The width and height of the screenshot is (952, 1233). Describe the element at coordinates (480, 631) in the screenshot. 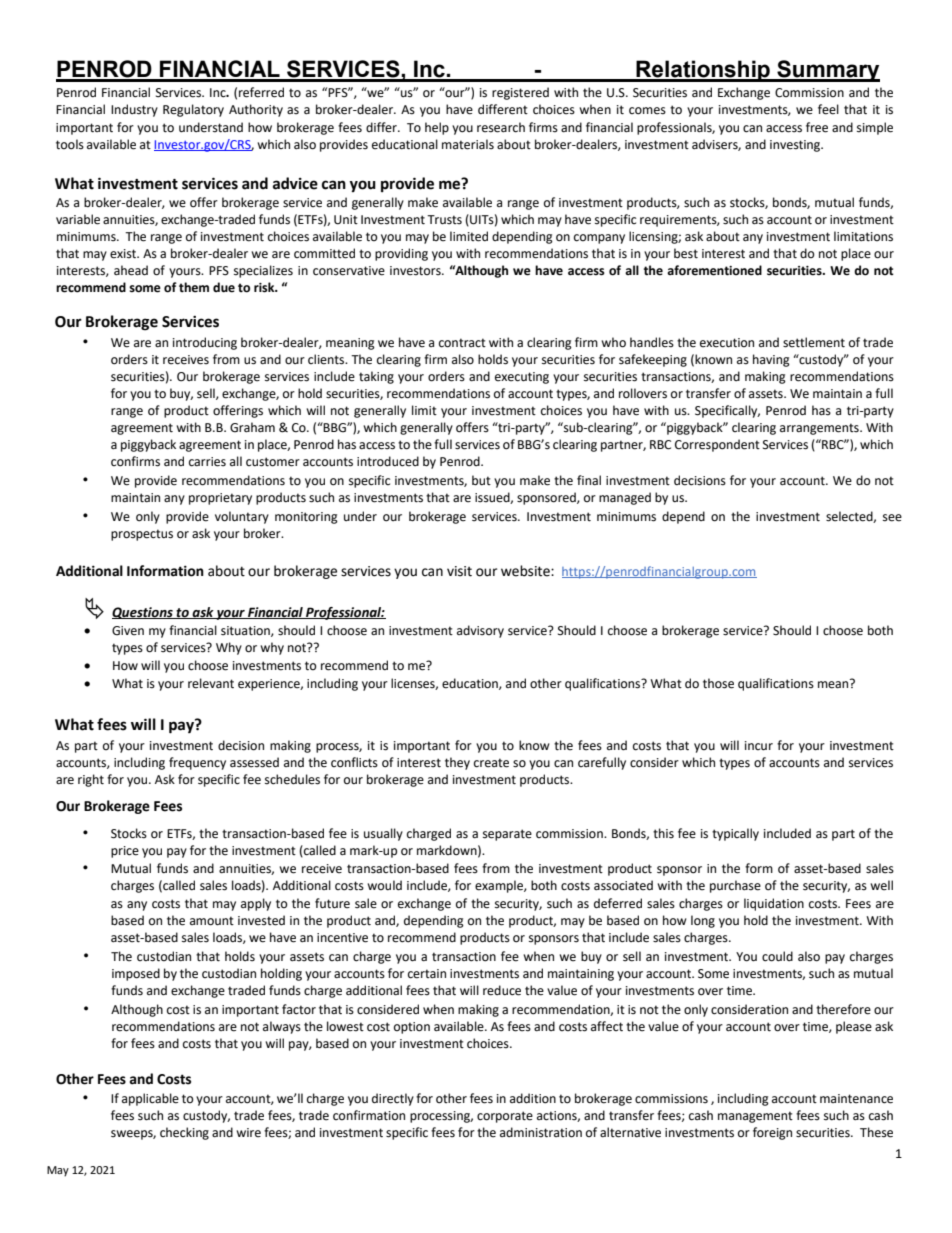

I see `advisory` at that location.
